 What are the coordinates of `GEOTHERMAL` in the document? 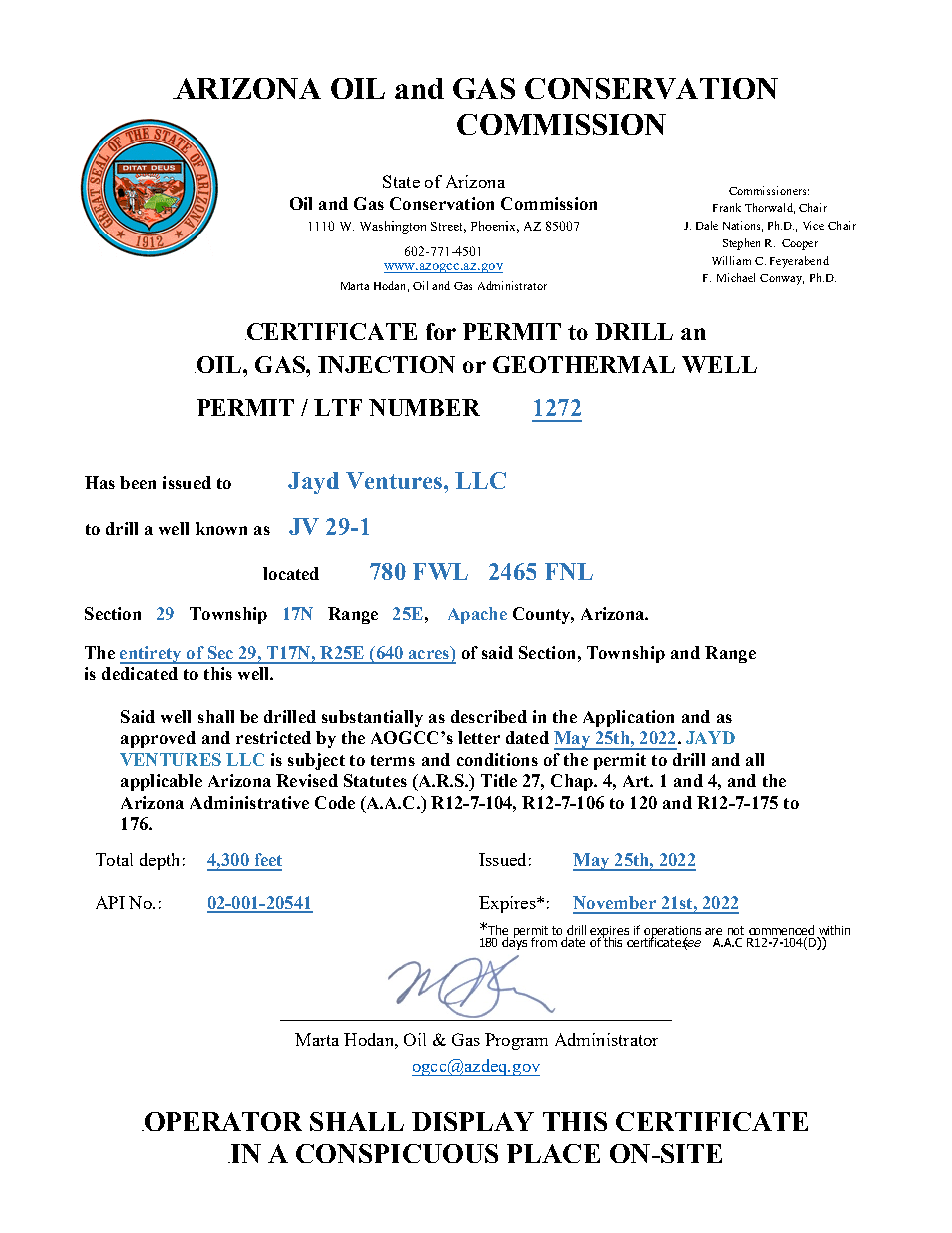 It's located at (584, 364).
